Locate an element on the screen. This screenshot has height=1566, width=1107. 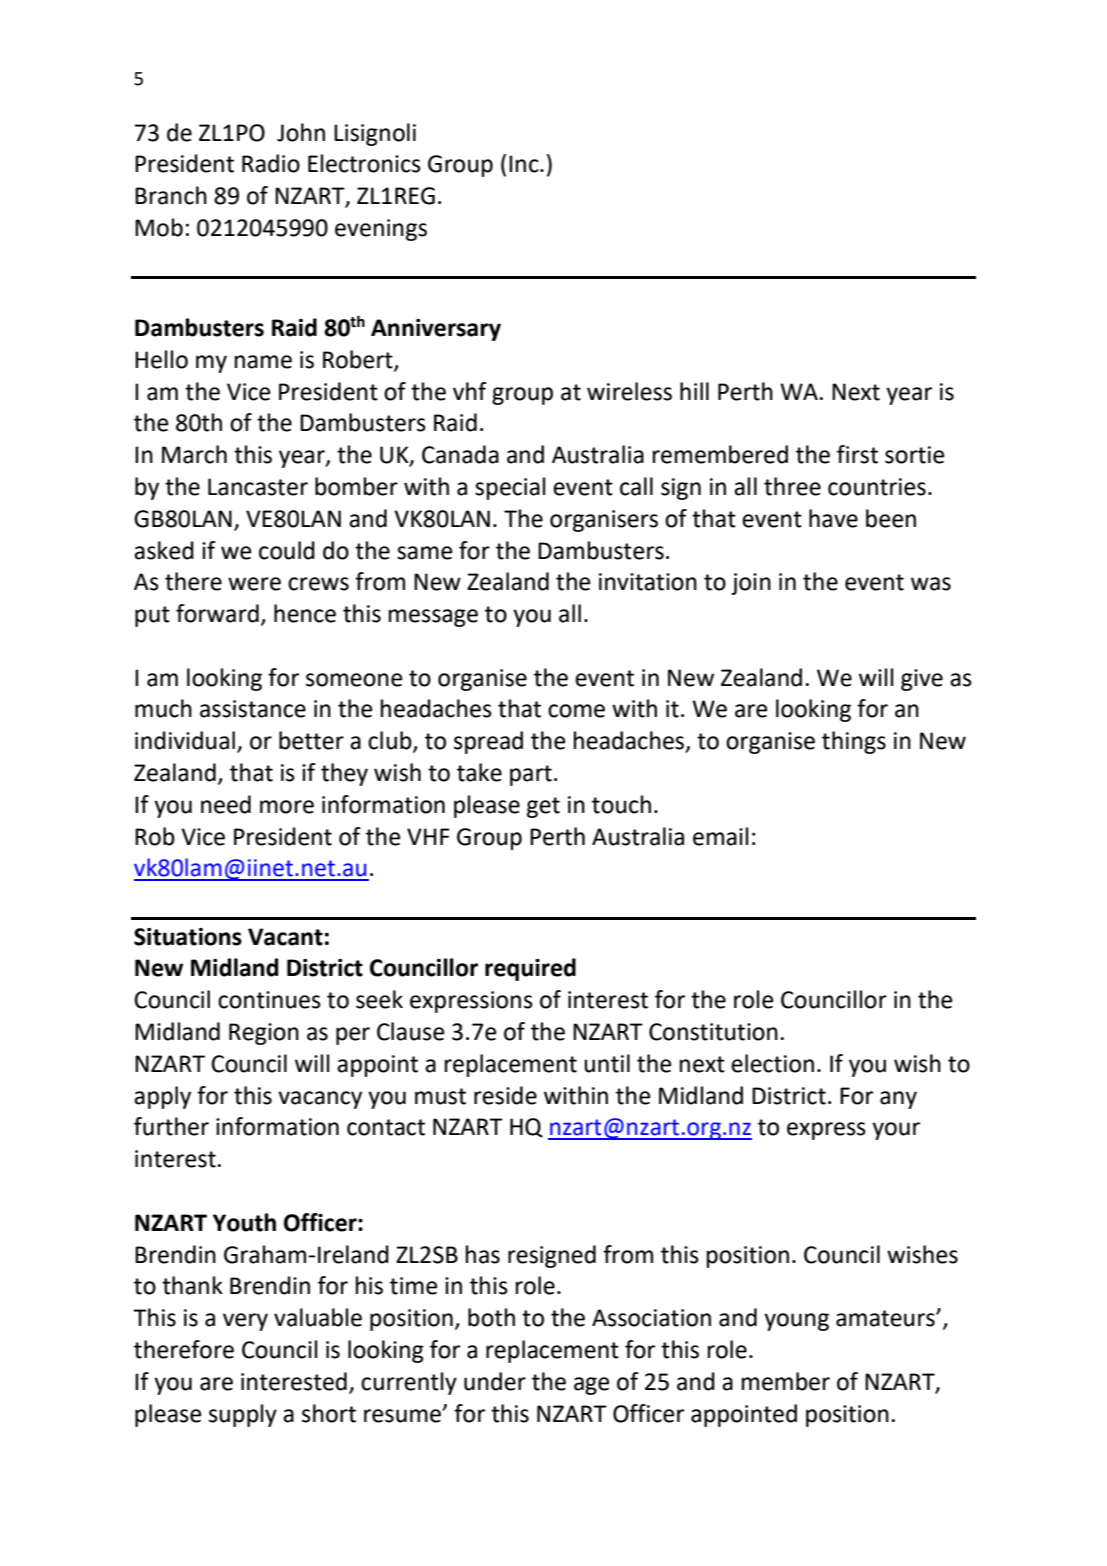
part is located at coordinates (531, 775).
